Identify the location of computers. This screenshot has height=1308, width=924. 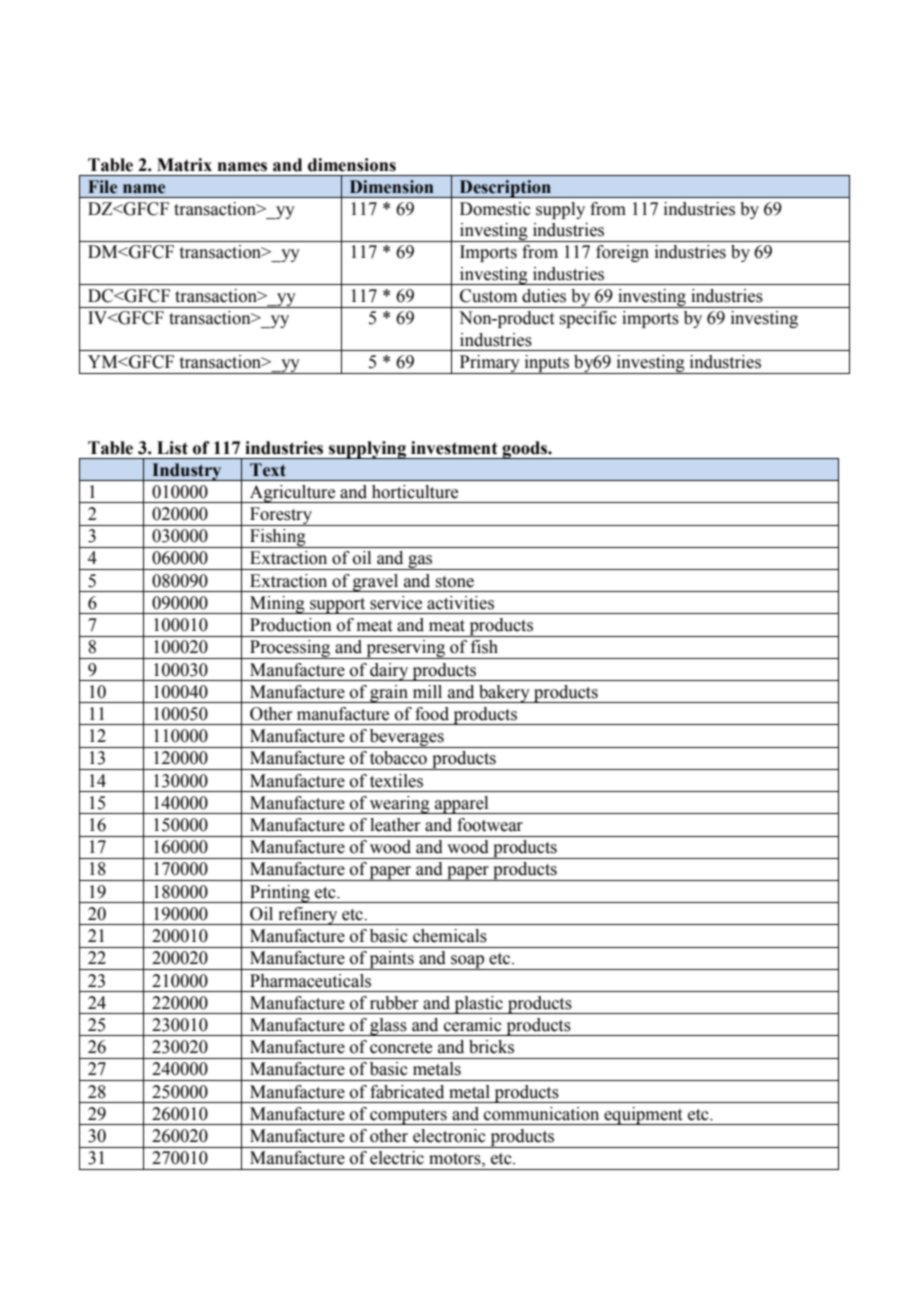
(408, 1117).
